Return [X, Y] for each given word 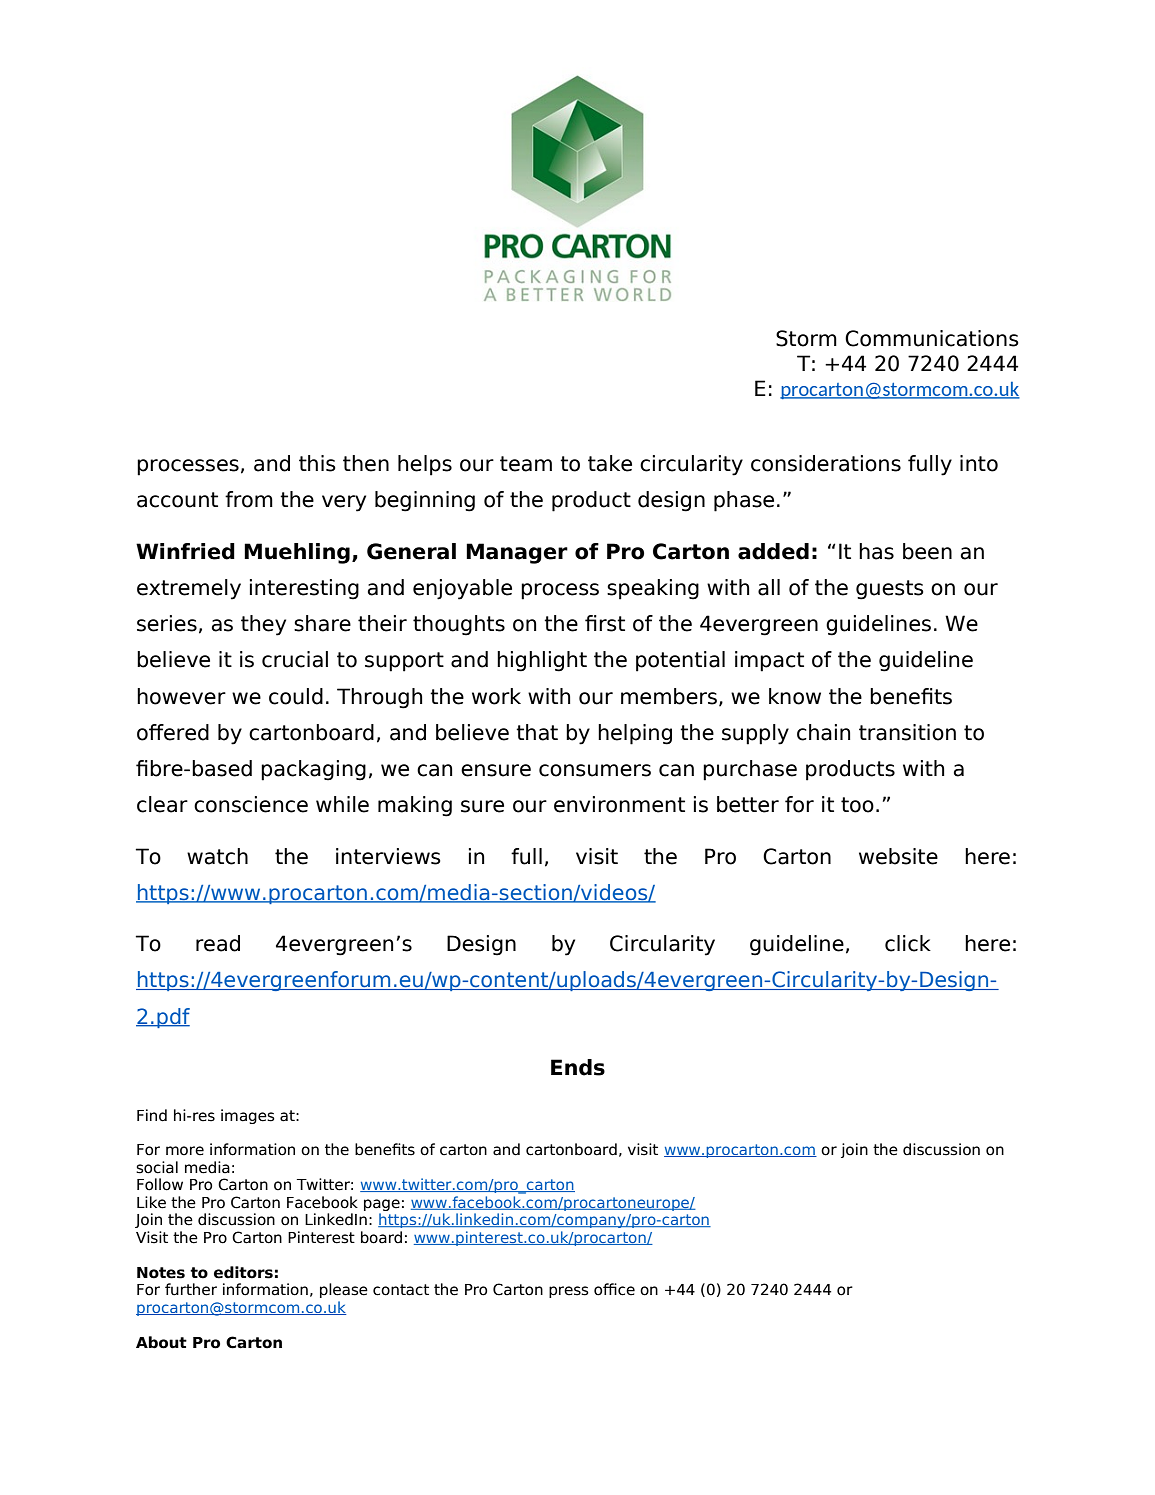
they [263, 625]
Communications [932, 338]
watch [217, 856]
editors [243, 1272]
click [908, 943]
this [317, 463]
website [898, 856]
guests [890, 590]
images [248, 1116]
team [526, 464]
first [605, 623]
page [382, 1205]
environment [619, 804]
